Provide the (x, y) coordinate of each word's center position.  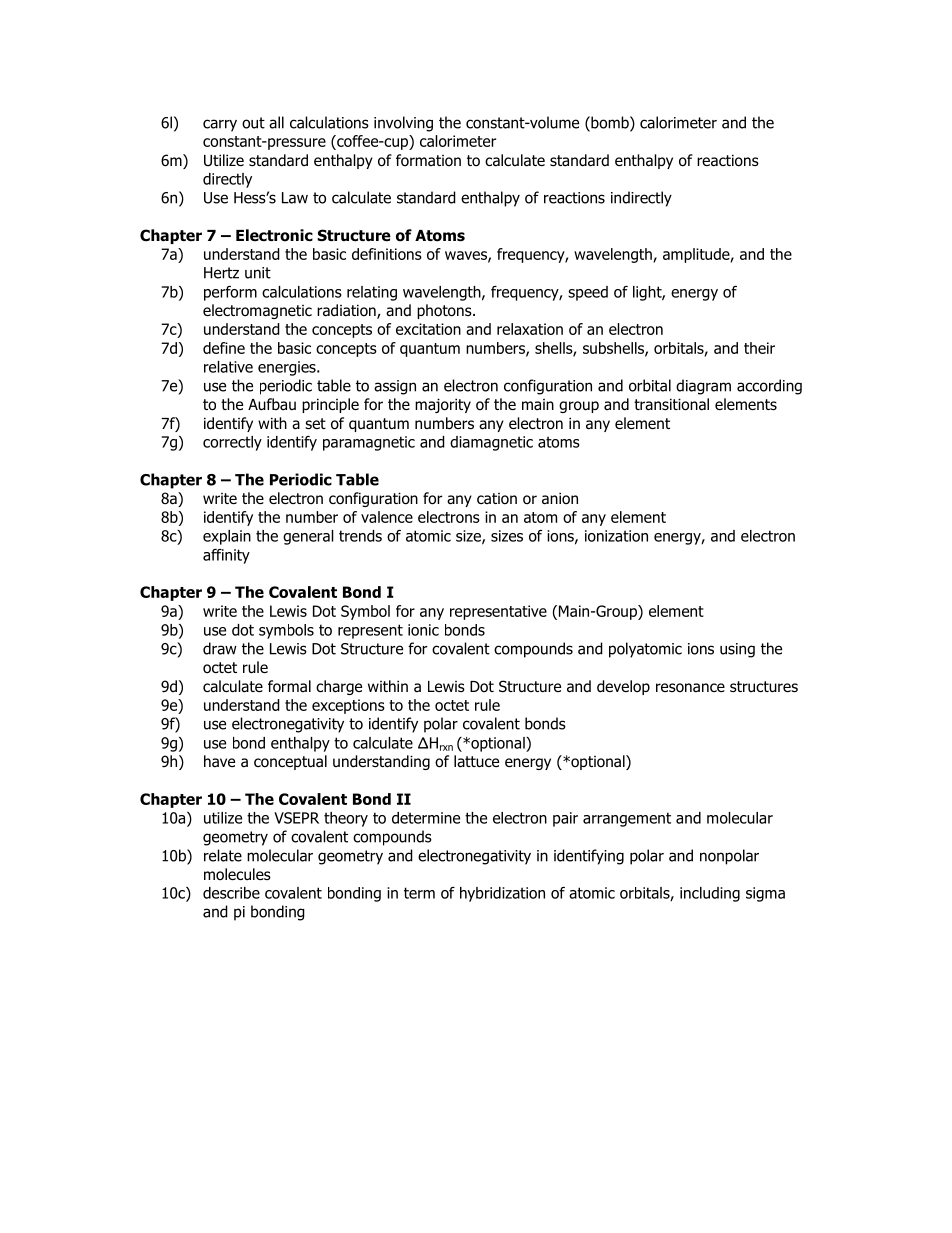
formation (428, 160)
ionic (423, 630)
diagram (703, 387)
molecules (237, 874)
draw (220, 648)
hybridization (502, 894)
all (276, 122)
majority (443, 405)
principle (330, 405)
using (737, 650)
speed (588, 293)
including (710, 894)
